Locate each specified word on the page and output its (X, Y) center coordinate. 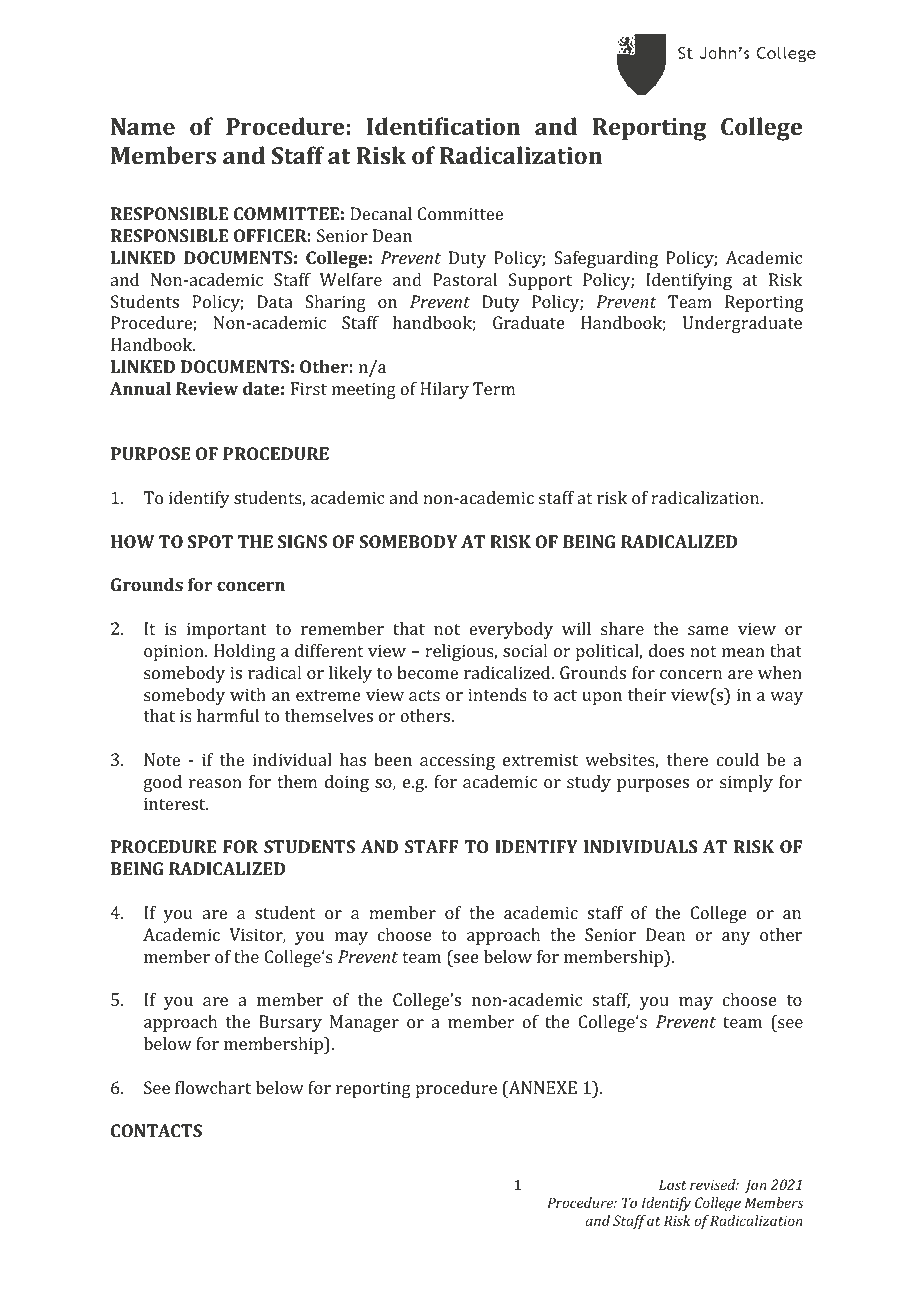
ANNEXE (541, 1089)
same (708, 630)
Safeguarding (606, 259)
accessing (457, 761)
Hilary (444, 390)
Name (143, 126)
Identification (443, 126)
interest (176, 803)
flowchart (213, 1087)
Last (673, 1184)
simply (746, 783)
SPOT (210, 541)
